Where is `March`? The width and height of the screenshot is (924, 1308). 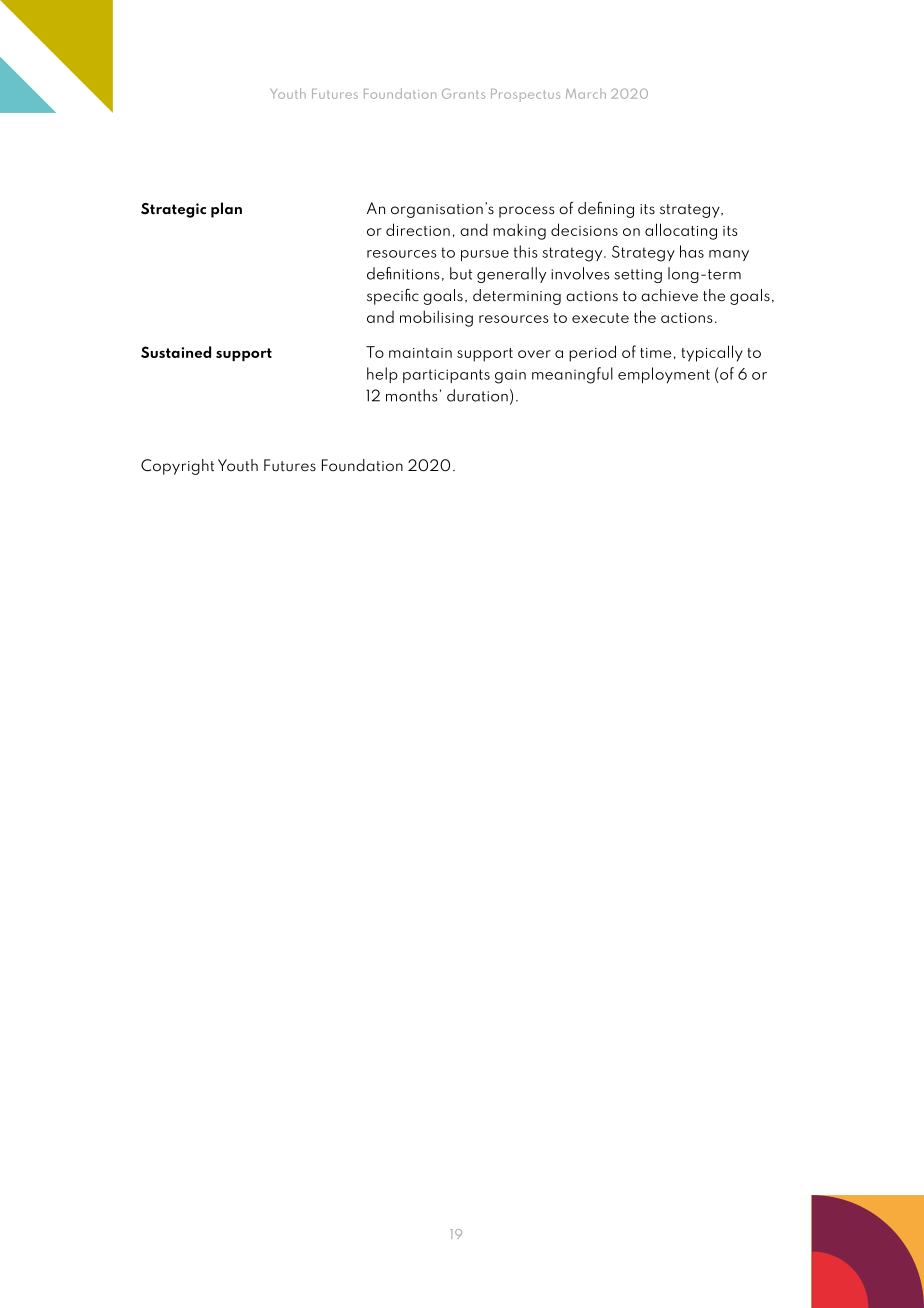
March is located at coordinates (586, 93).
